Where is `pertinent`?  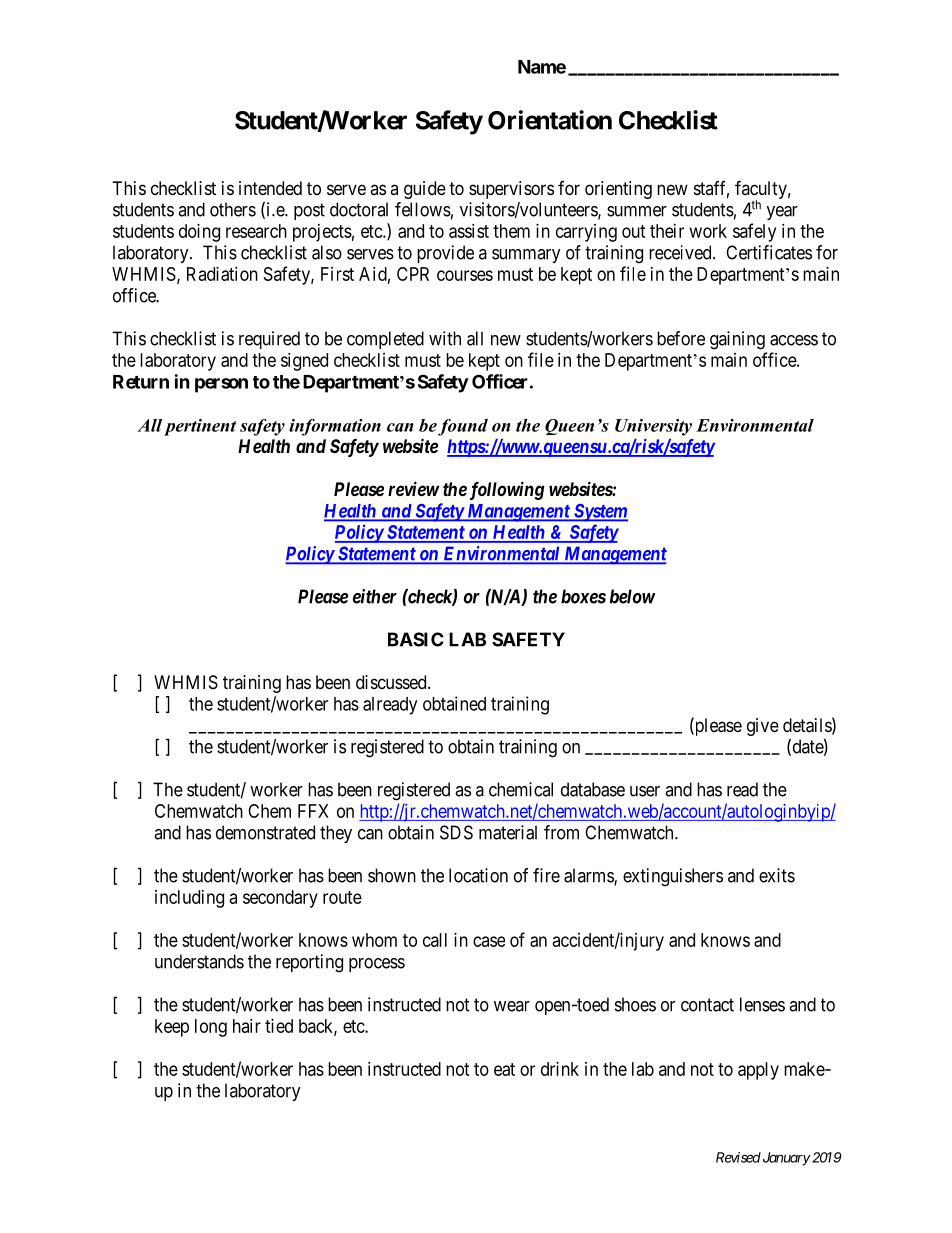 pertinent is located at coordinates (200, 427).
